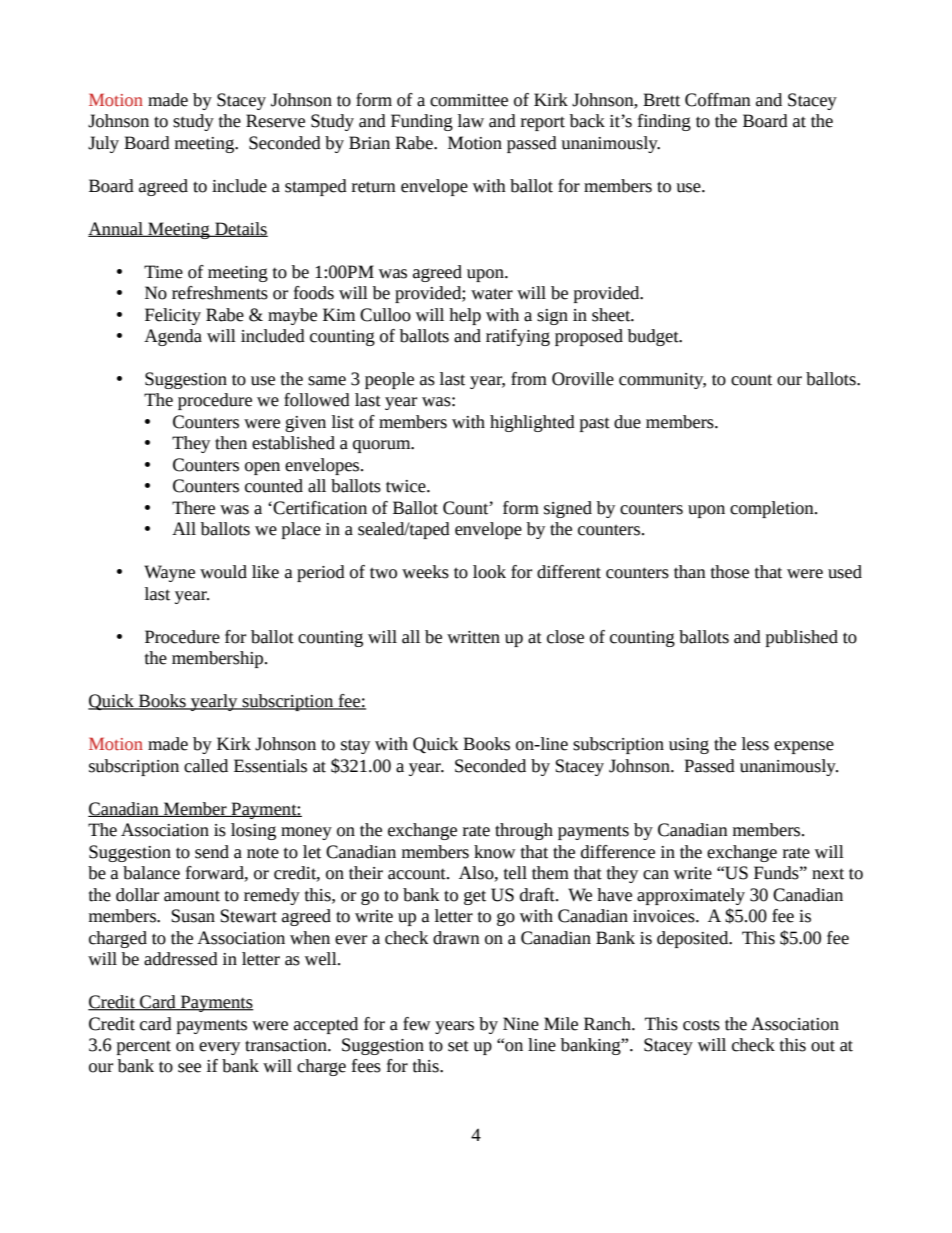  Describe the element at coordinates (471, 121) in the screenshot. I see `law` at that location.
